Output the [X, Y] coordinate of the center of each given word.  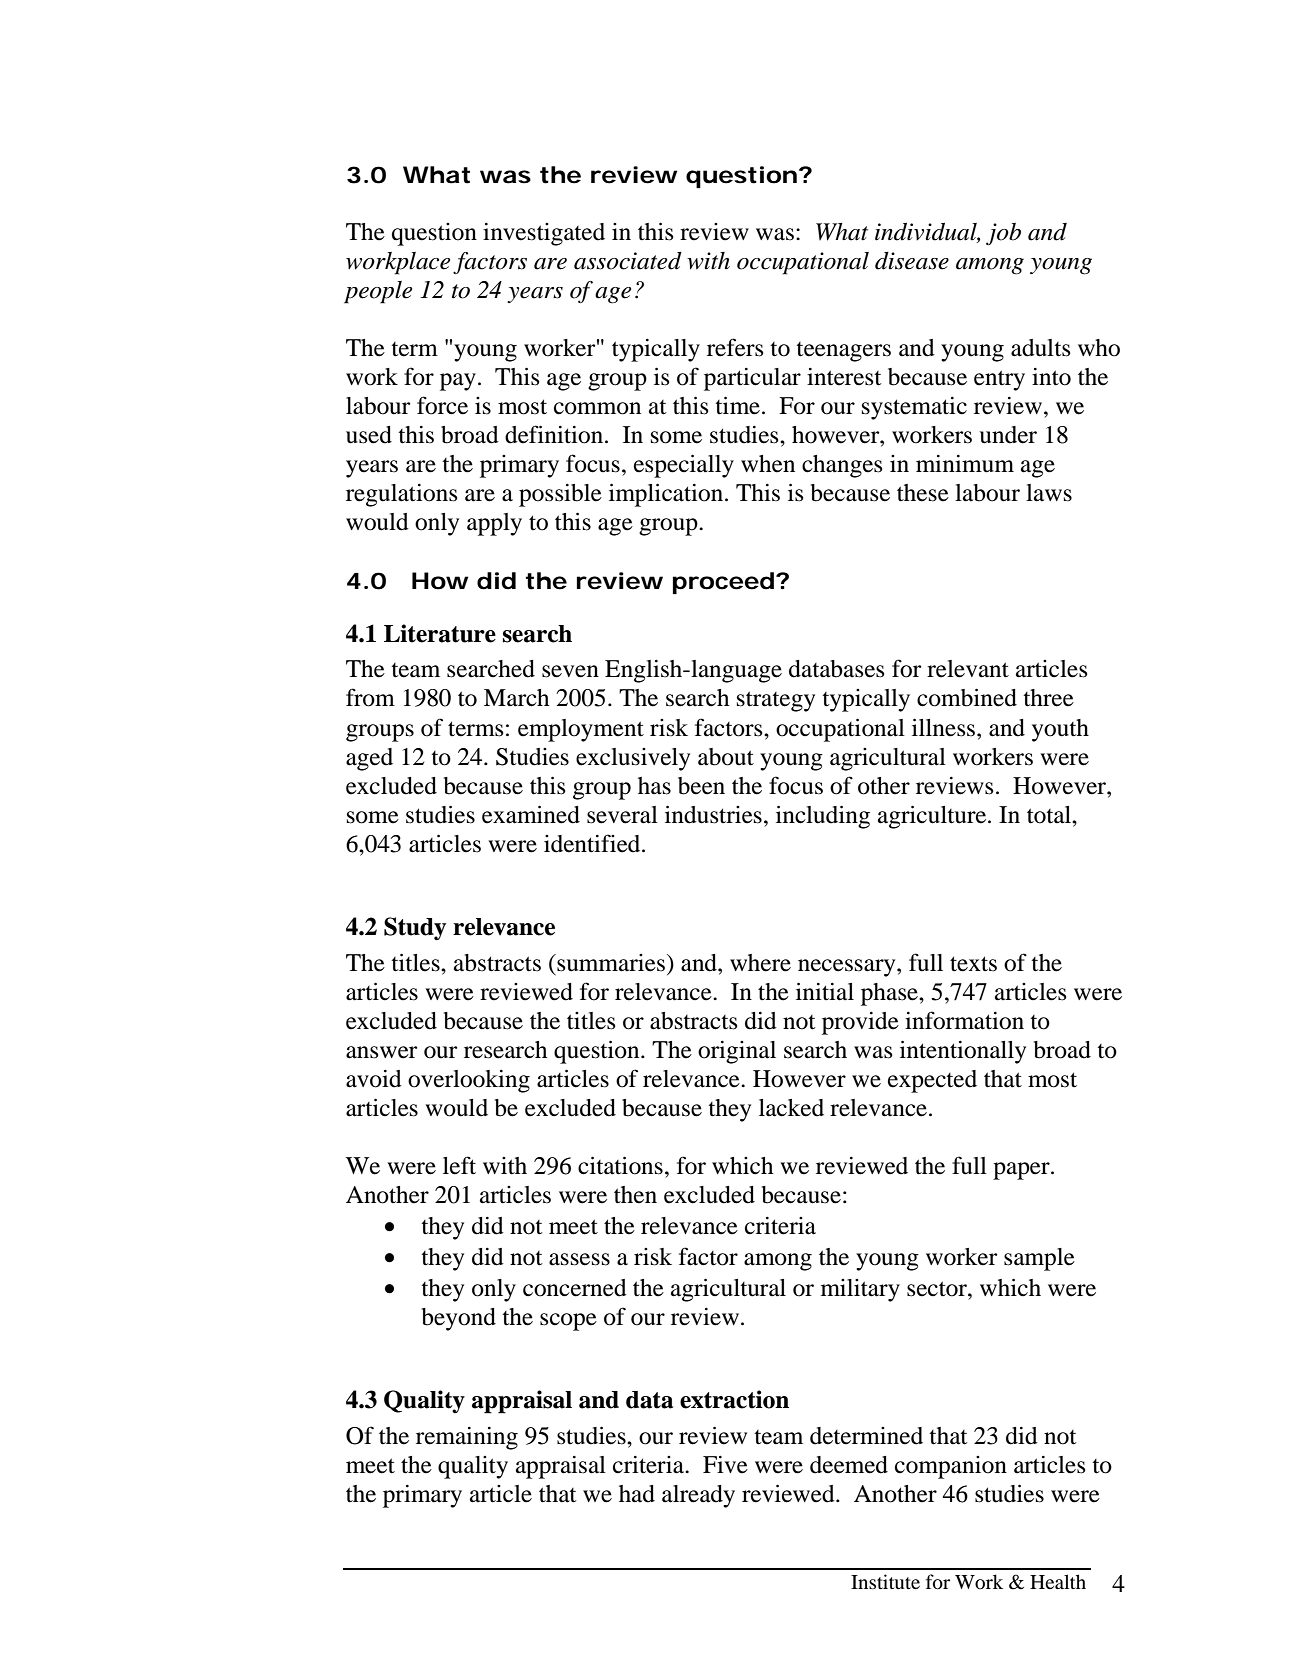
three [1048, 698]
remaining [467, 1438]
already [698, 1496]
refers [735, 347]
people [378, 292]
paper [1022, 1171]
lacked [791, 1108]
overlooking [469, 1081]
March [516, 698]
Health [1058, 1581]
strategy [776, 701]
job [1003, 234]
